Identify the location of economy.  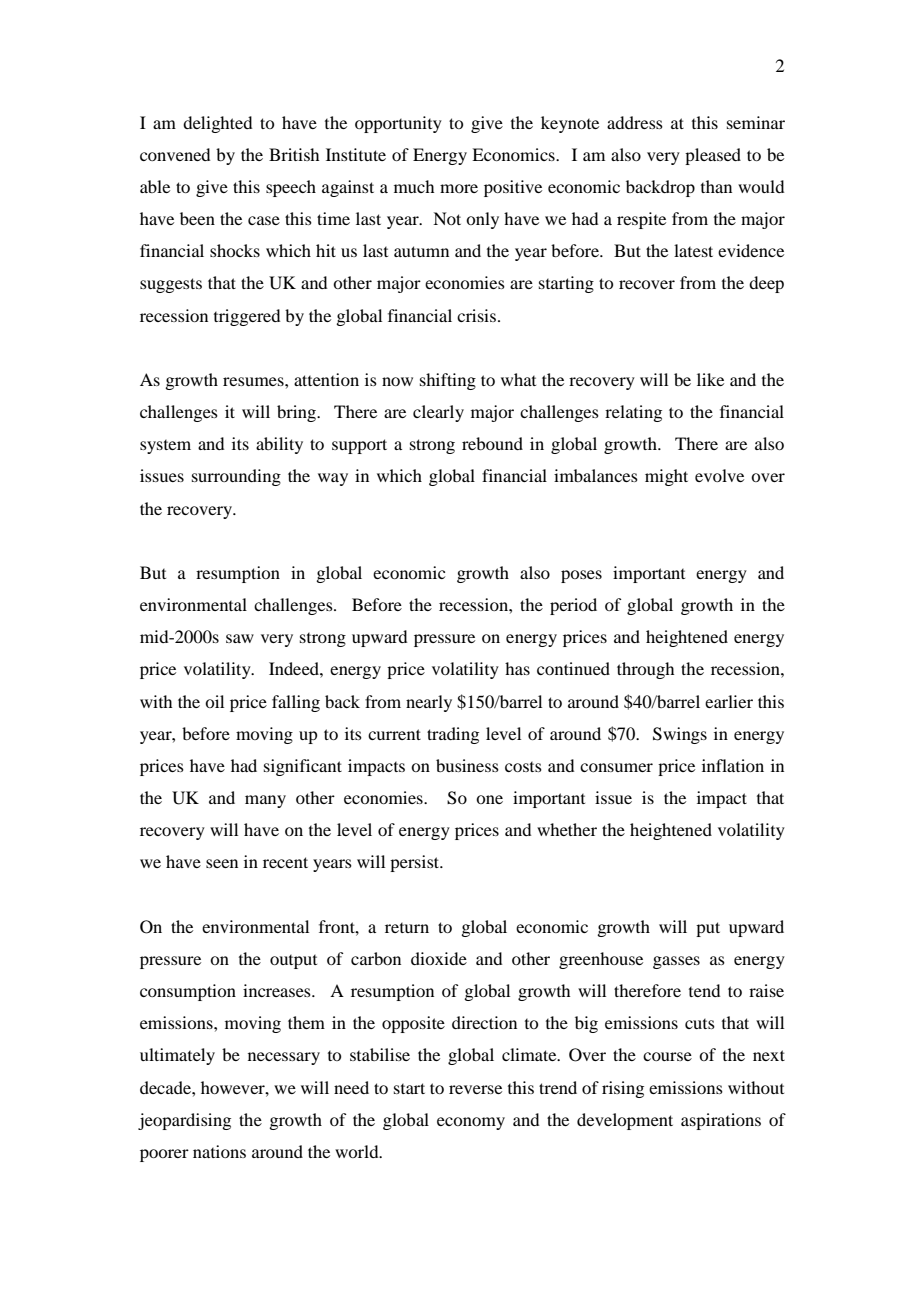
(471, 1123).
